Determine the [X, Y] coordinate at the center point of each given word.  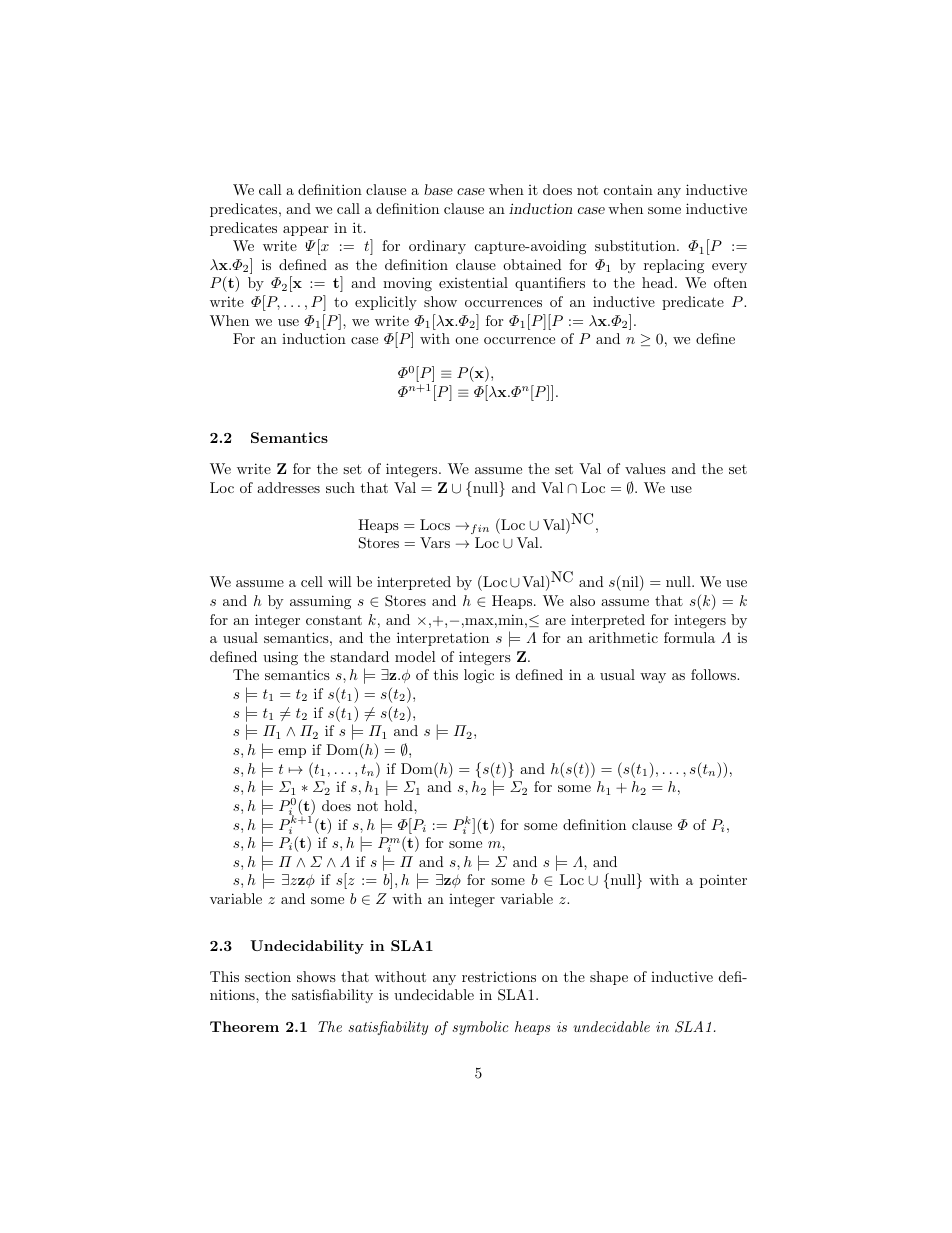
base [438, 189]
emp [292, 753]
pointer [723, 881]
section [268, 976]
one [466, 340]
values [645, 468]
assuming [320, 602]
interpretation [443, 639]
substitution [636, 245]
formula [689, 637]
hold [399, 805]
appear [305, 231]
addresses [288, 487]
